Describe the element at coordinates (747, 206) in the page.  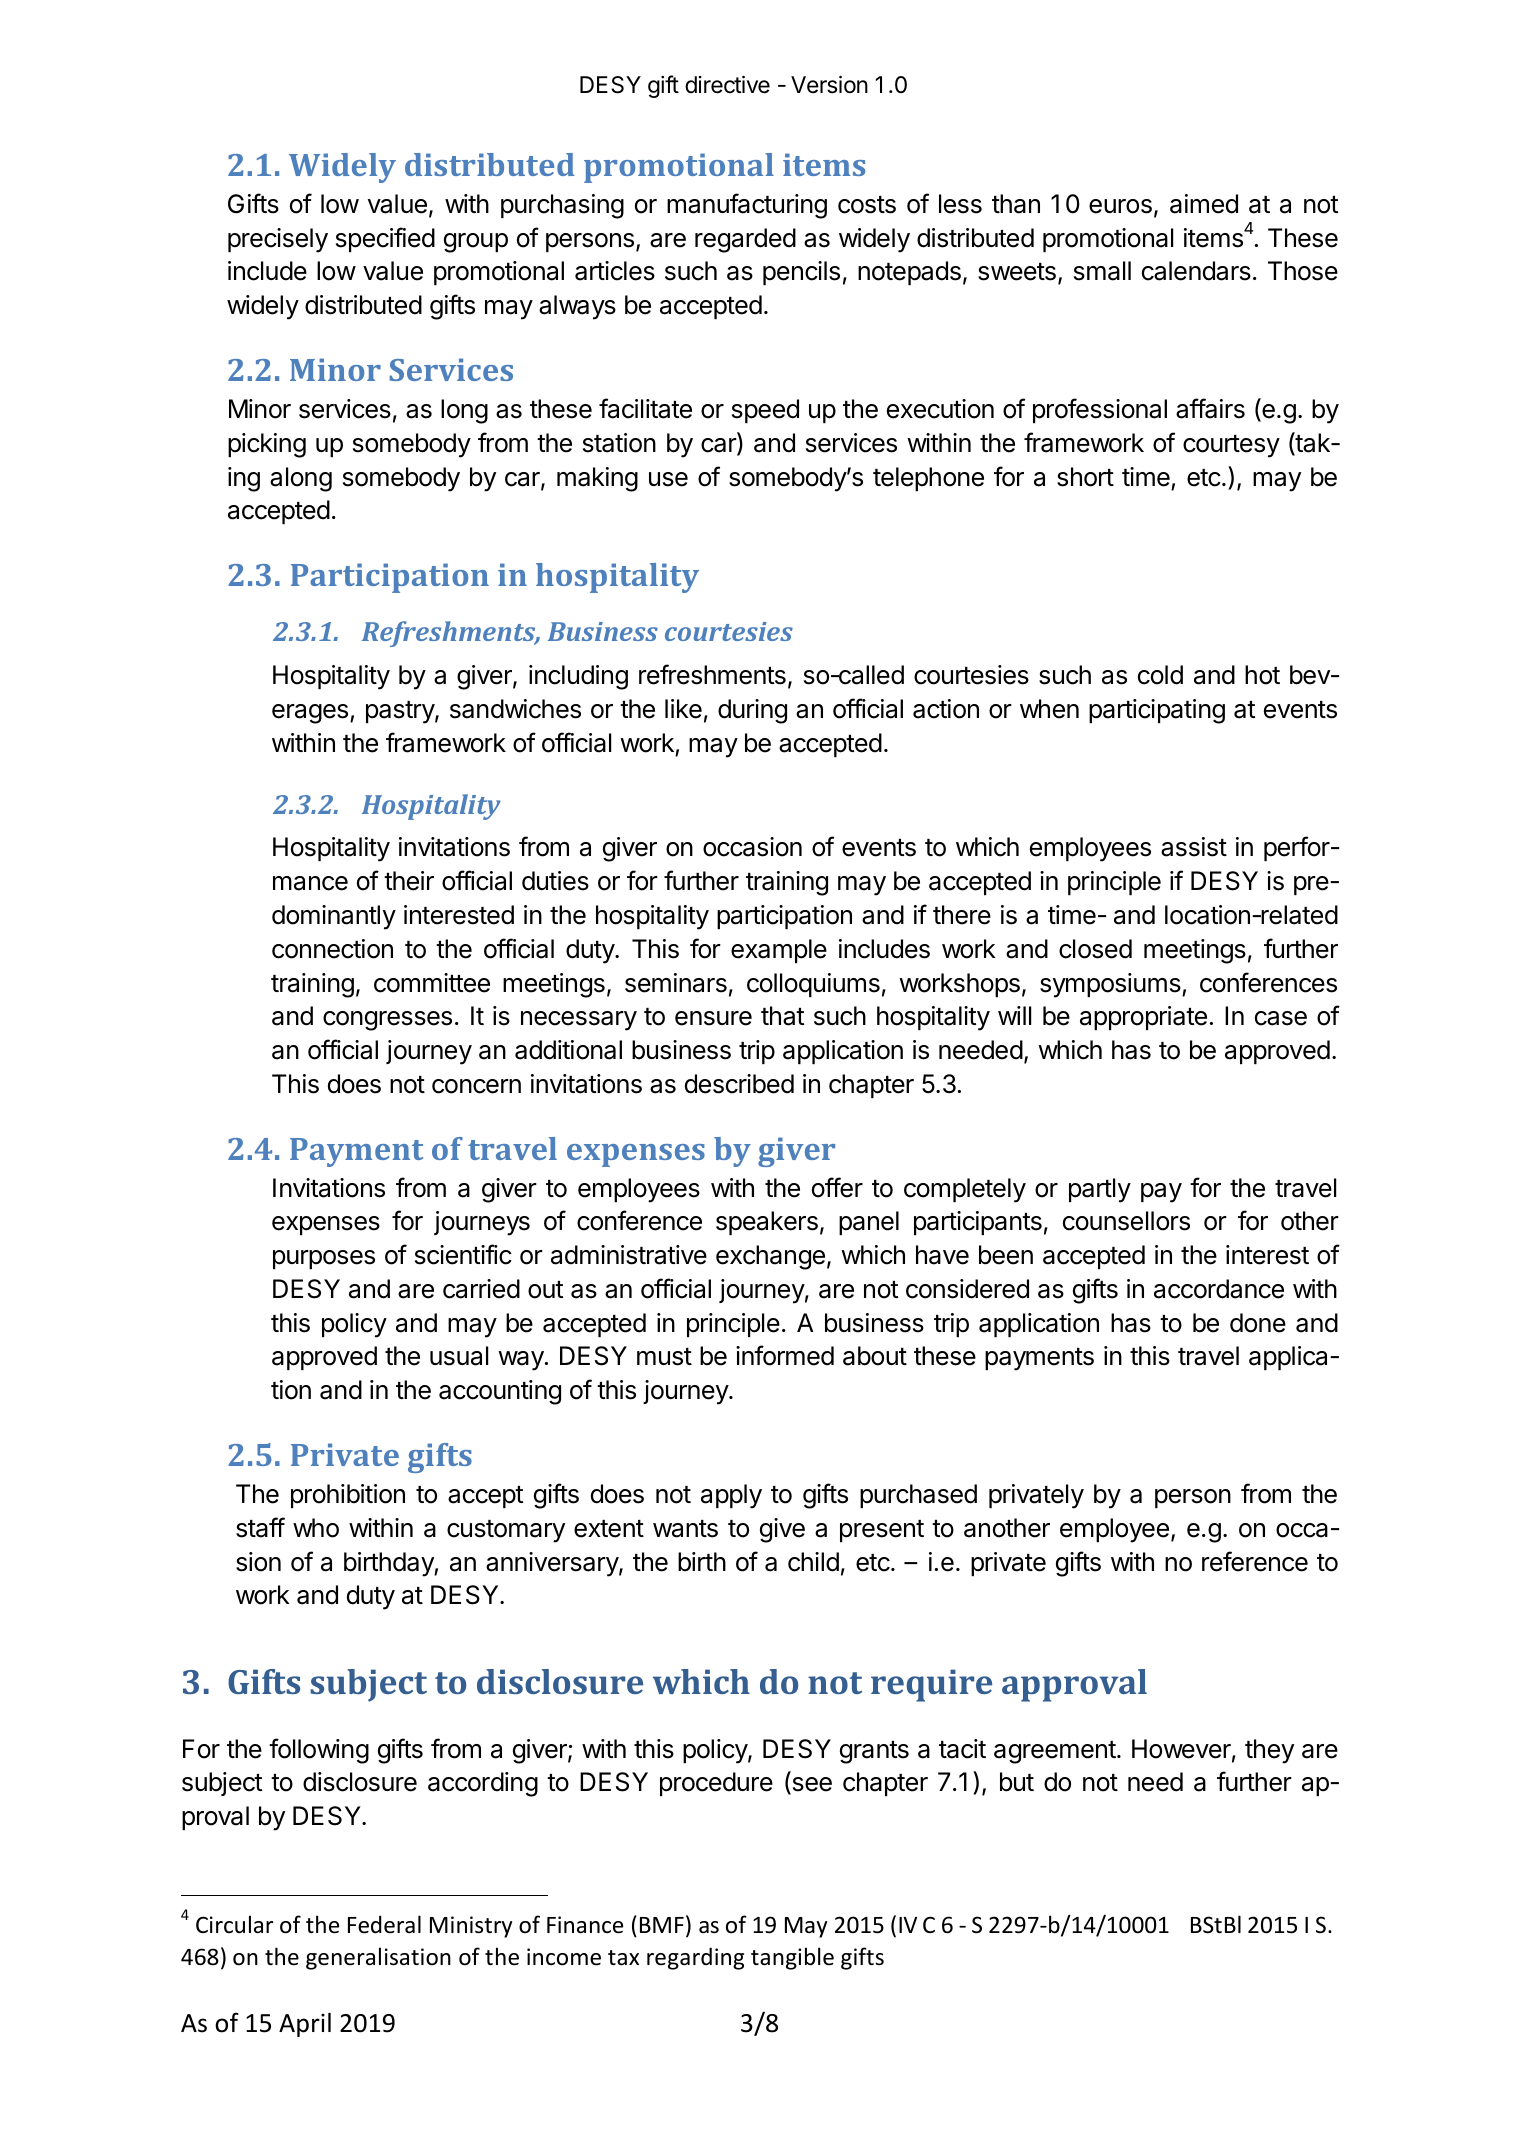
I see `manufacturing` at that location.
